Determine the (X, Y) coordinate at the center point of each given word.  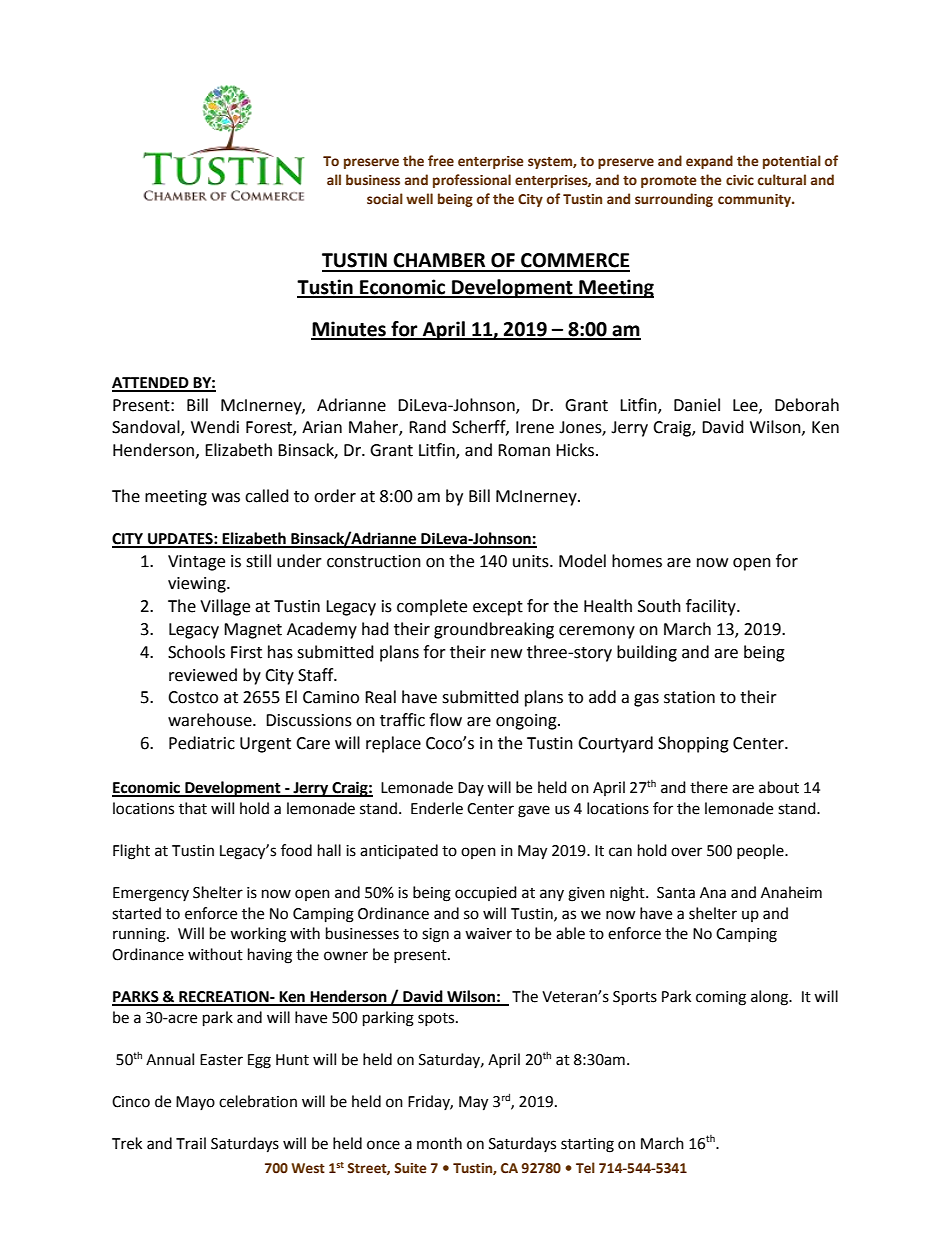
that (193, 808)
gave (534, 811)
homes (637, 561)
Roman (524, 450)
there (709, 787)
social (385, 199)
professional (472, 181)
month (439, 1143)
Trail (191, 1143)
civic (740, 180)
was (226, 498)
